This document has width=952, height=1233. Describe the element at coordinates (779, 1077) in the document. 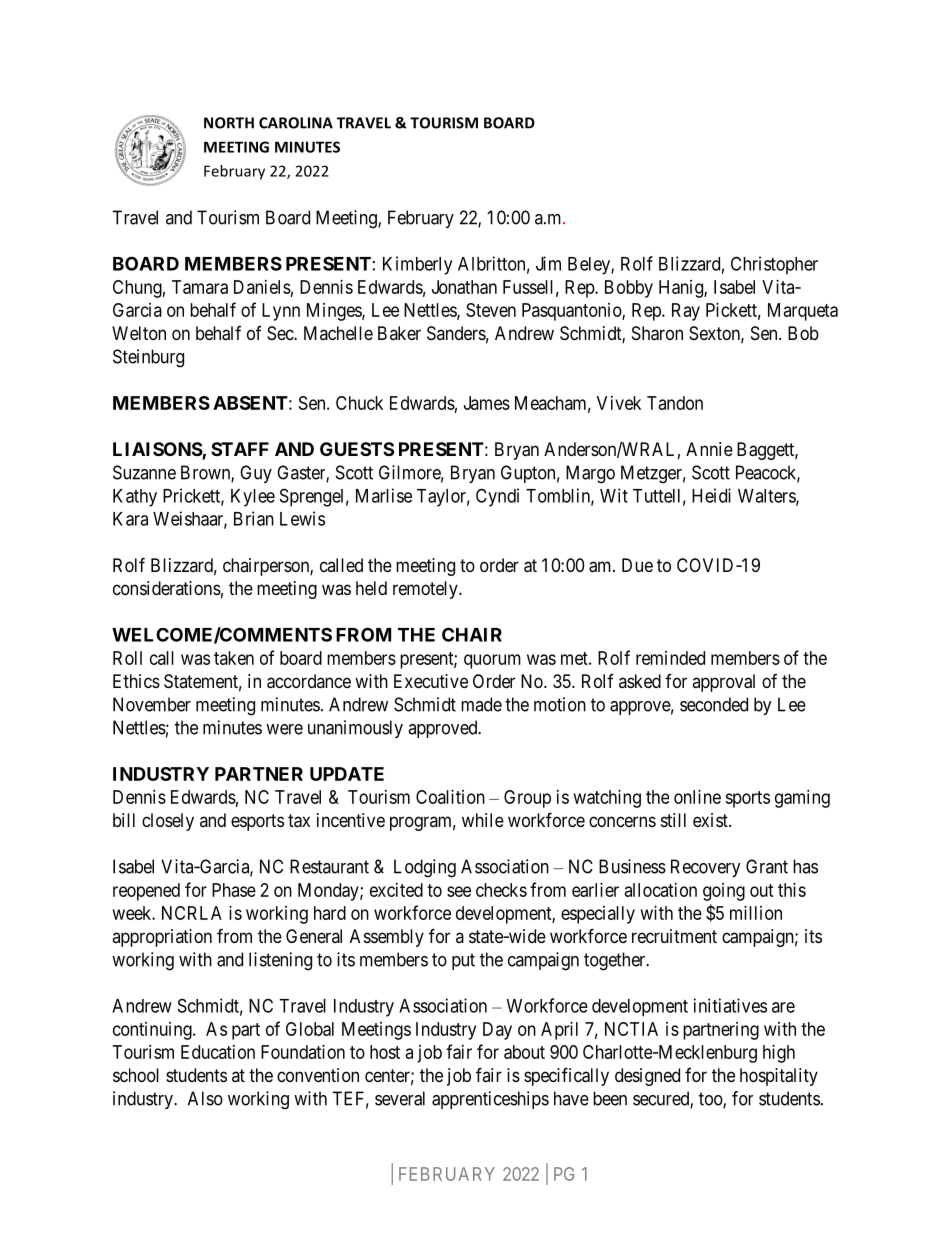

I see `hospitality` at that location.
